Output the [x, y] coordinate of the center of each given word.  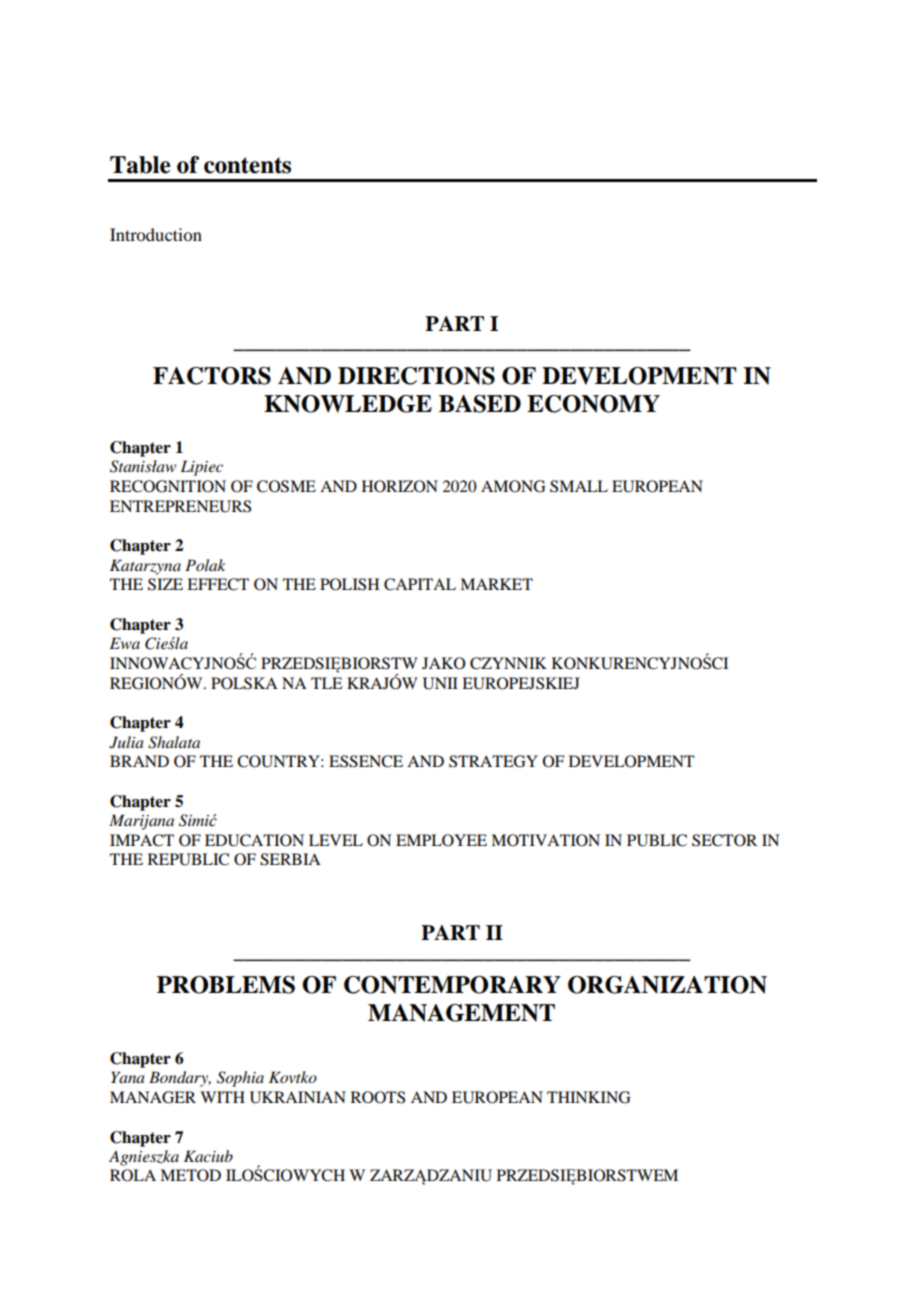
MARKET [496, 584]
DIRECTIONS [416, 376]
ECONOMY [593, 404]
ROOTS [378, 1097]
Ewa [125, 643]
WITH [222, 1097]
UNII [440, 683]
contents [247, 165]
